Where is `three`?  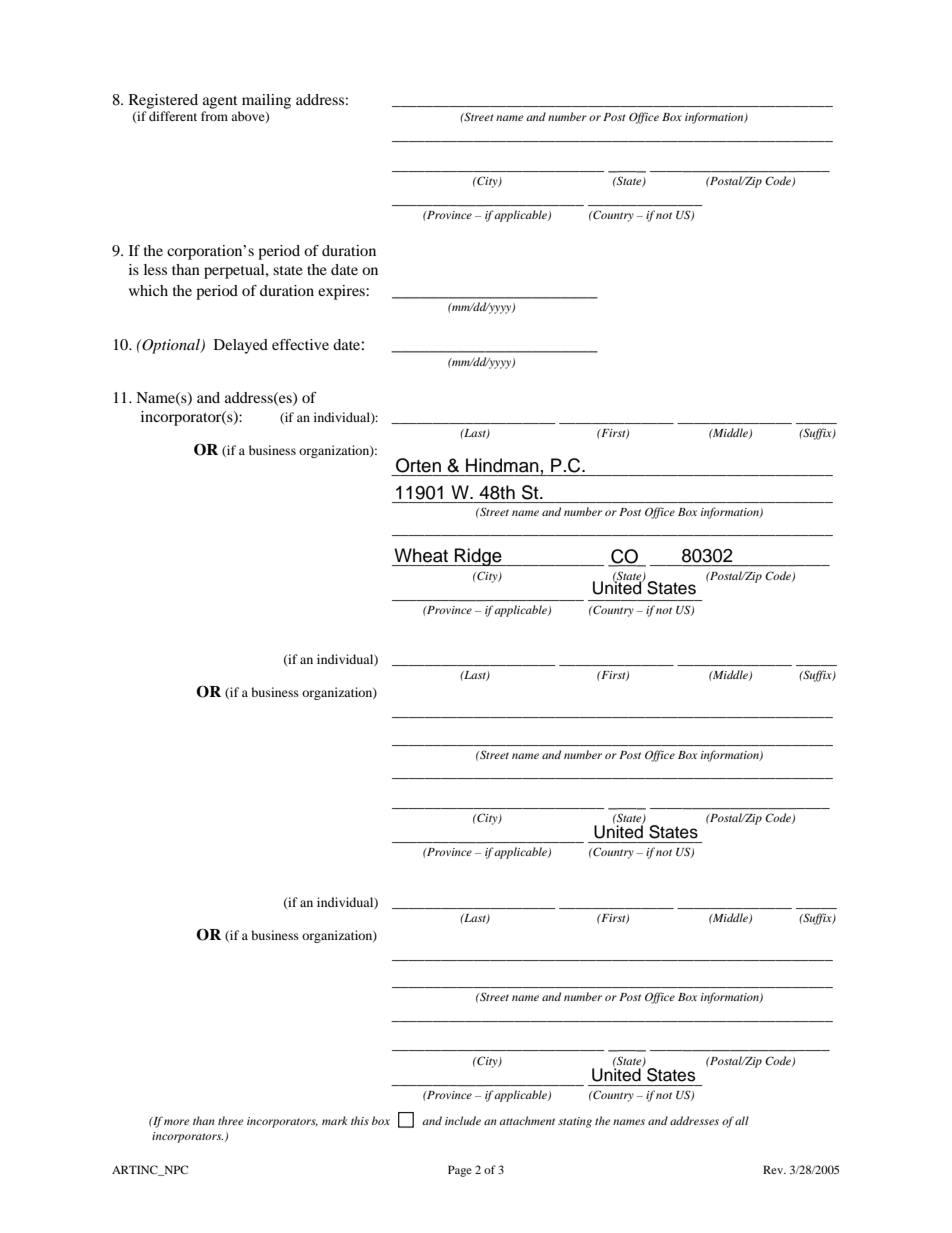 three is located at coordinates (230, 1120).
